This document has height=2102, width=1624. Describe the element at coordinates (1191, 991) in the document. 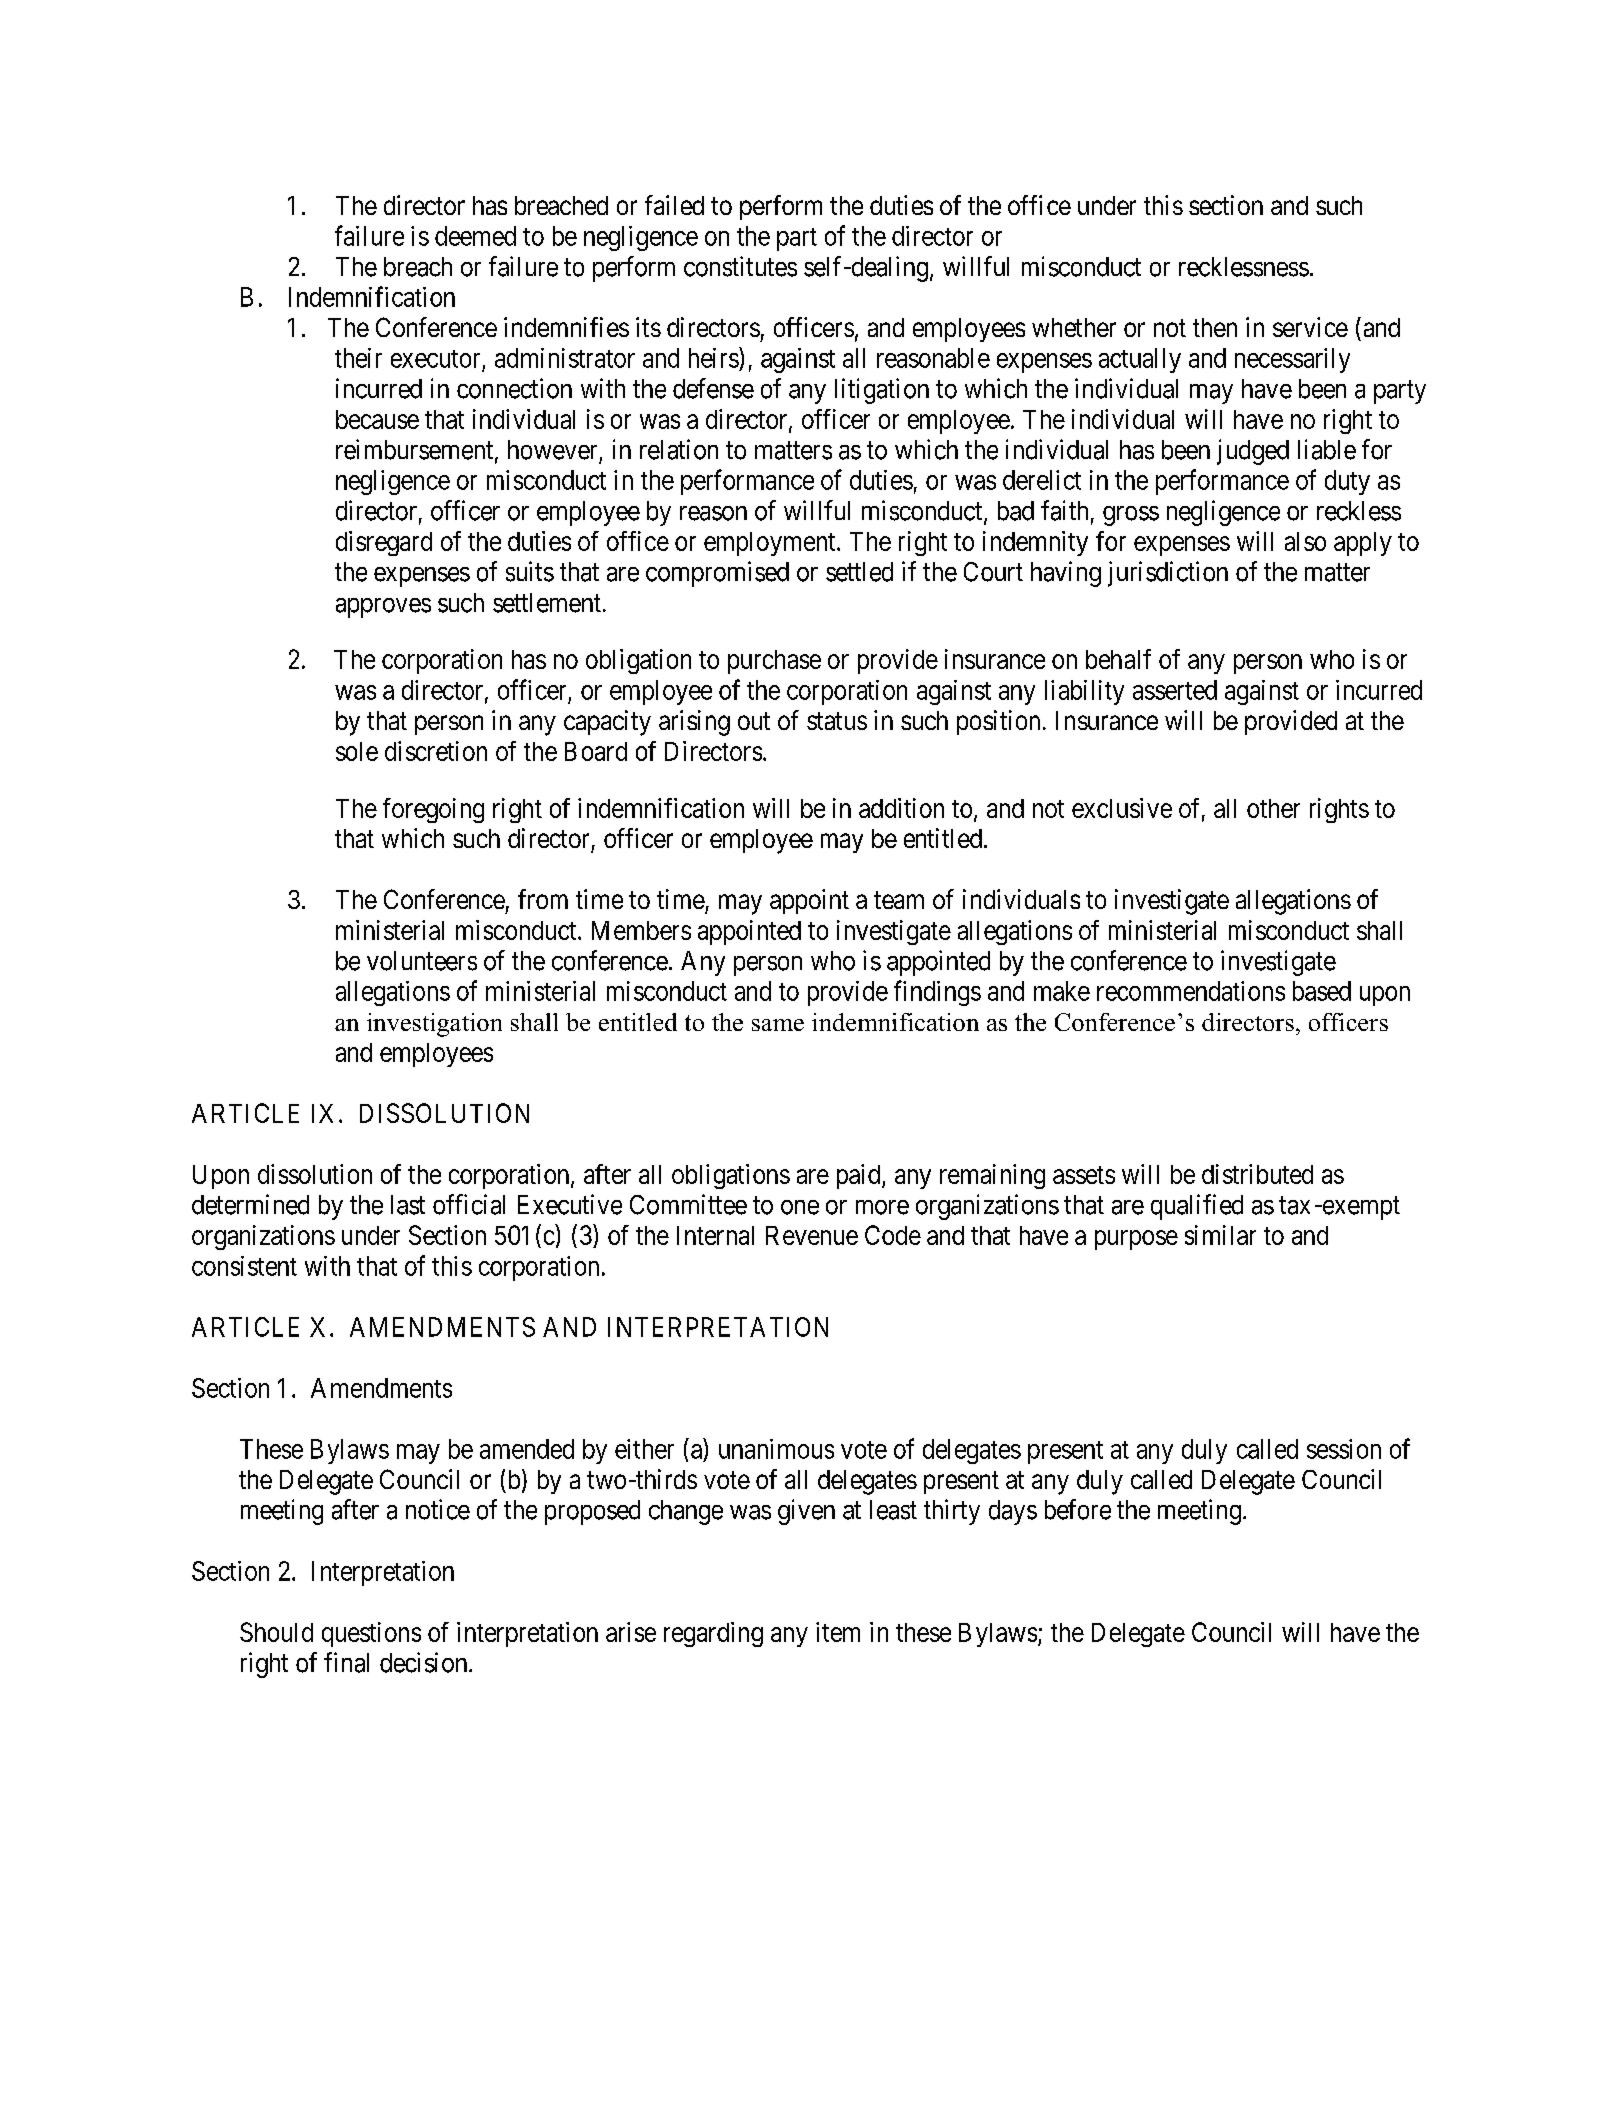

I see `recommendations` at that location.
